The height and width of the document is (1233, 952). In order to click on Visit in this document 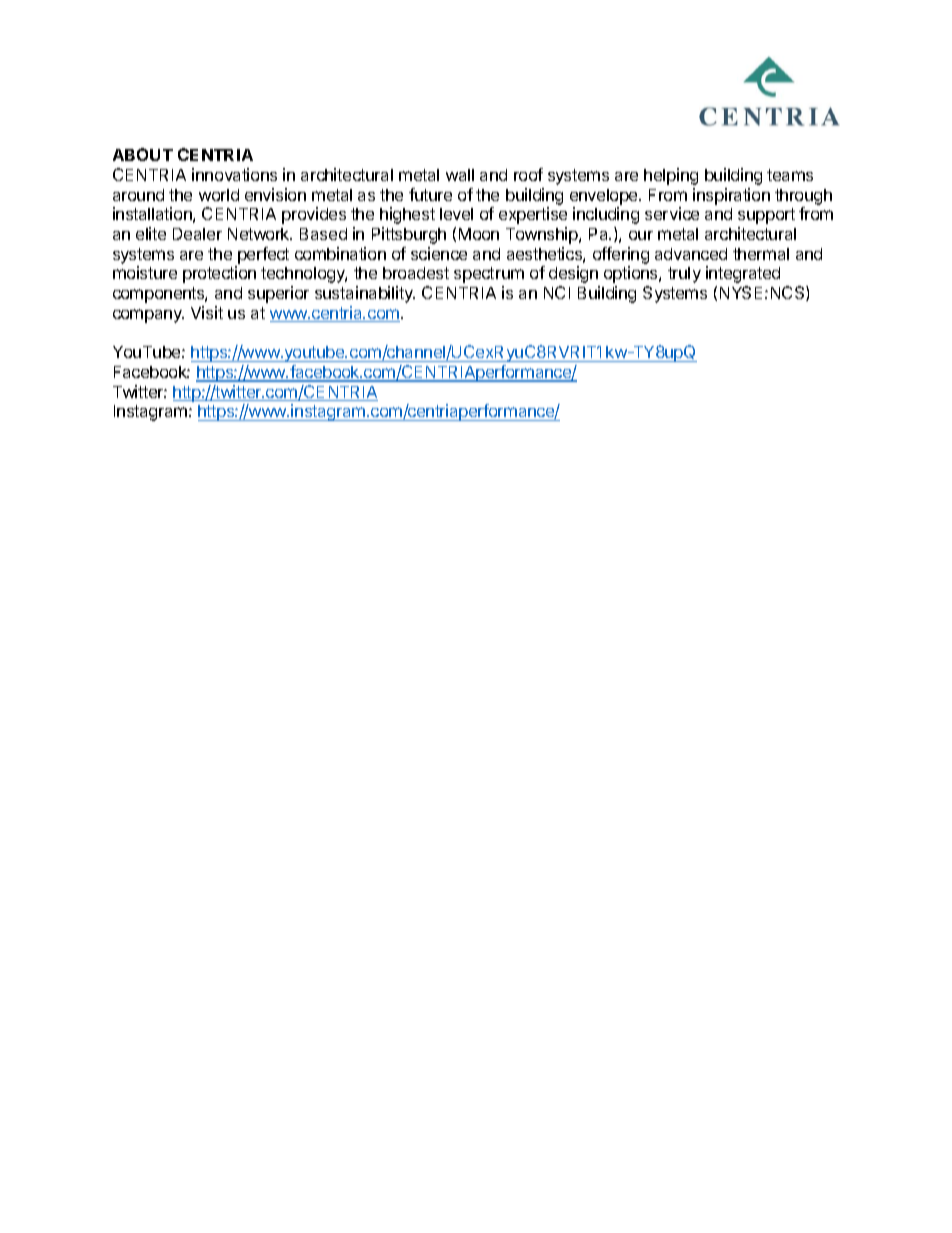, I will do `click(207, 312)`.
